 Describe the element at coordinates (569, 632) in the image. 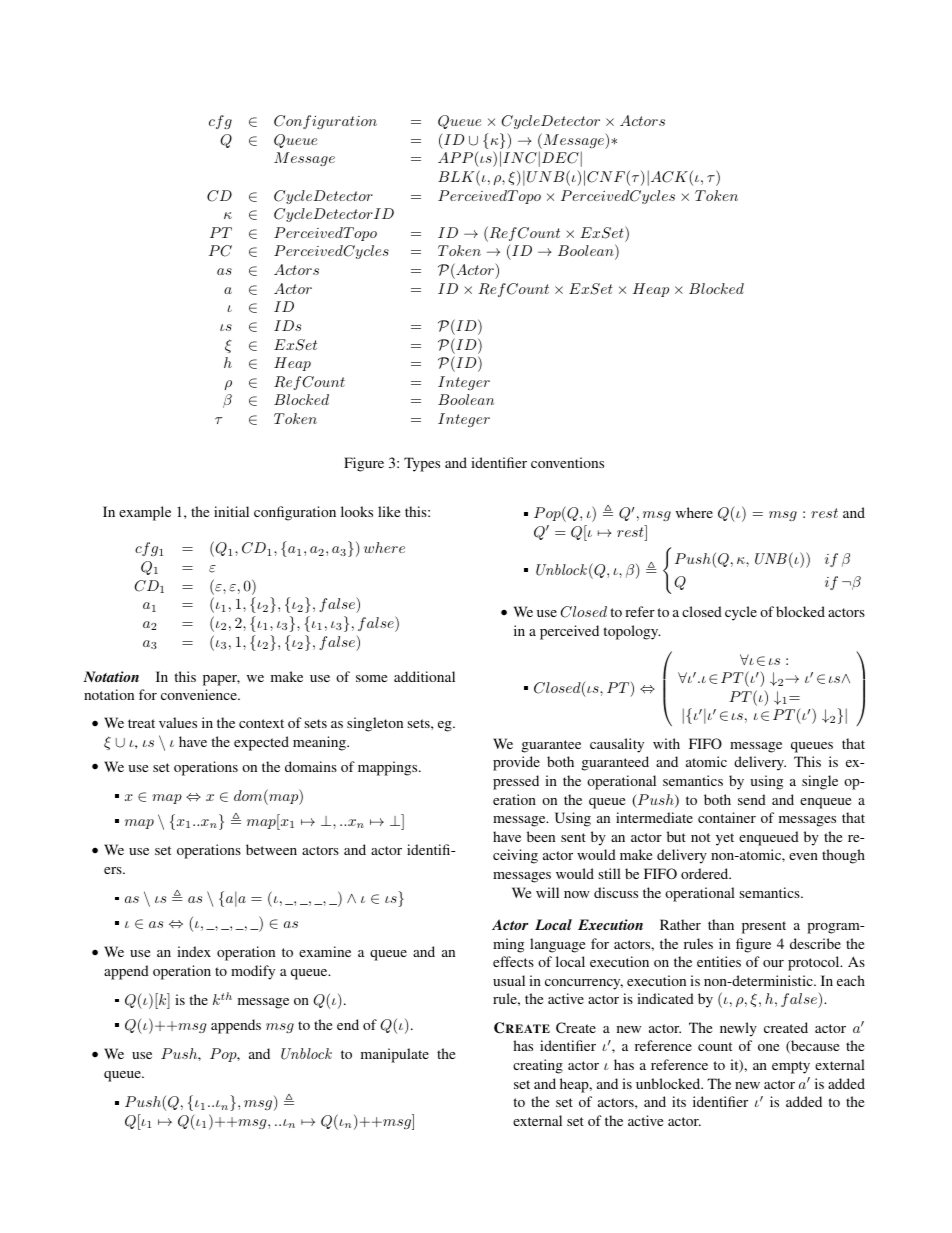

I see `perceived` at that location.
